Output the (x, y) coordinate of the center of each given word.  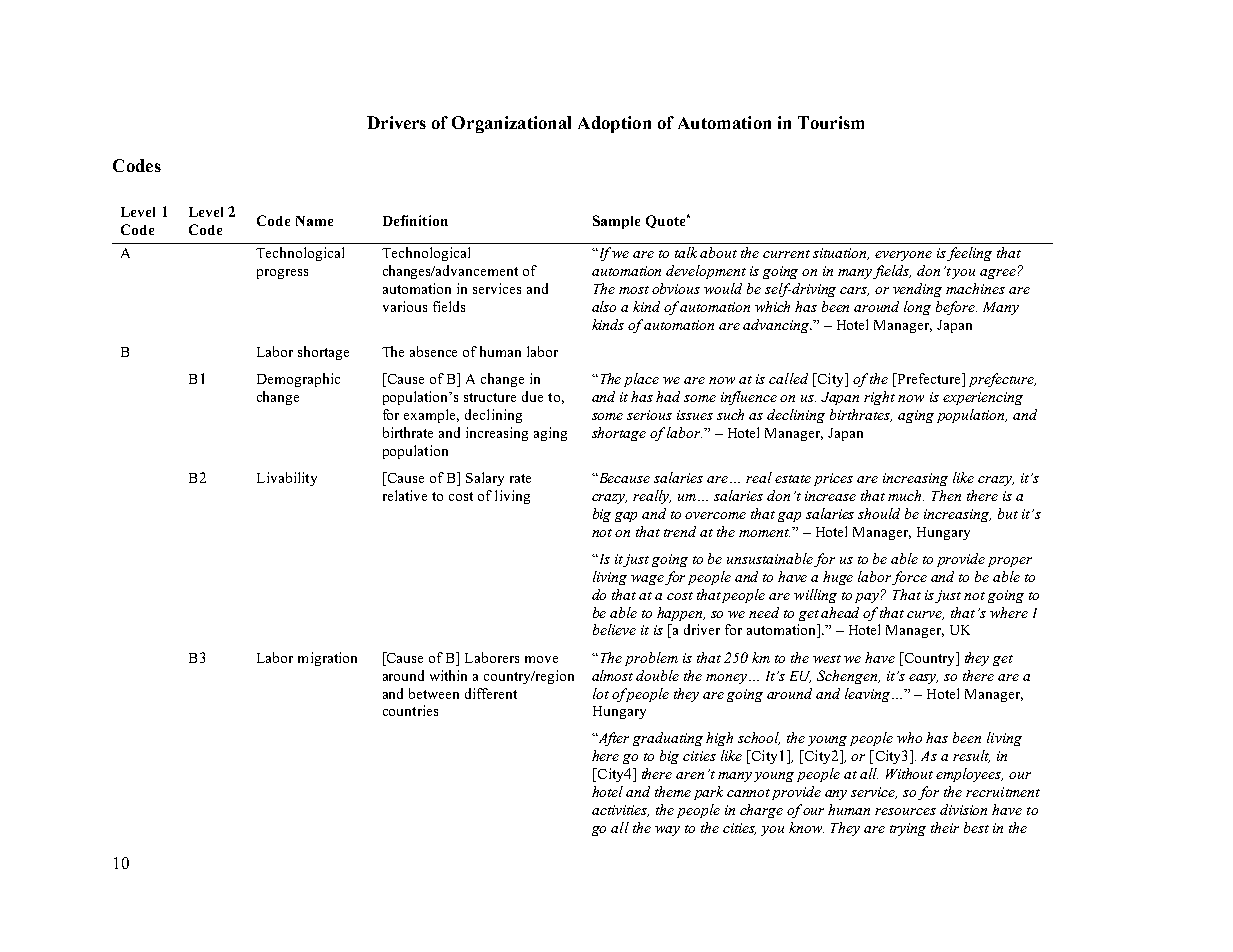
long (917, 308)
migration (327, 659)
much (906, 495)
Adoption (614, 124)
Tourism (831, 122)
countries (410, 710)
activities (620, 811)
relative (405, 495)
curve (925, 615)
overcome (715, 515)
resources (905, 811)
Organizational (511, 124)
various (405, 306)
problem (651, 659)
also (604, 306)
